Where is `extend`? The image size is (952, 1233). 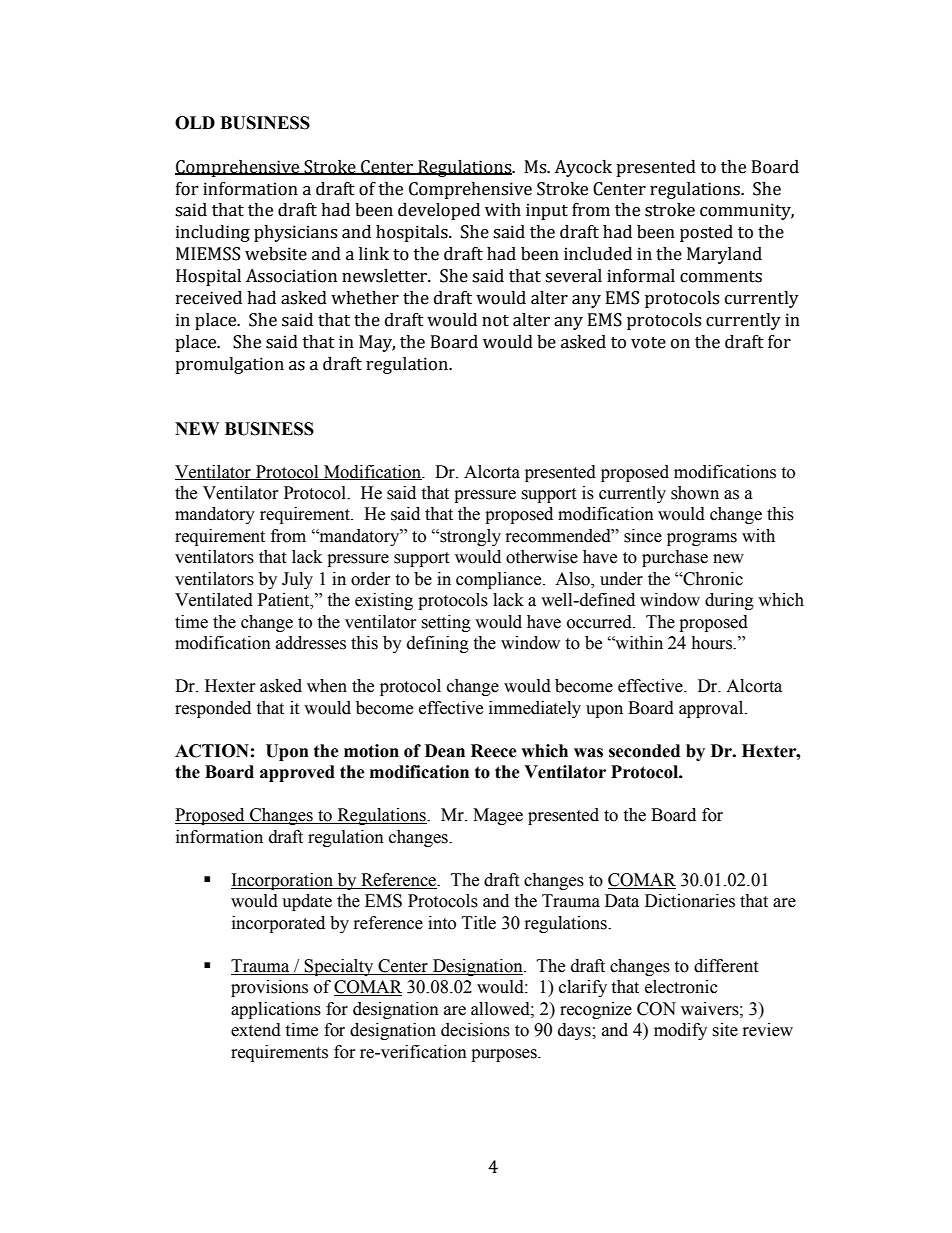 extend is located at coordinates (256, 1030).
